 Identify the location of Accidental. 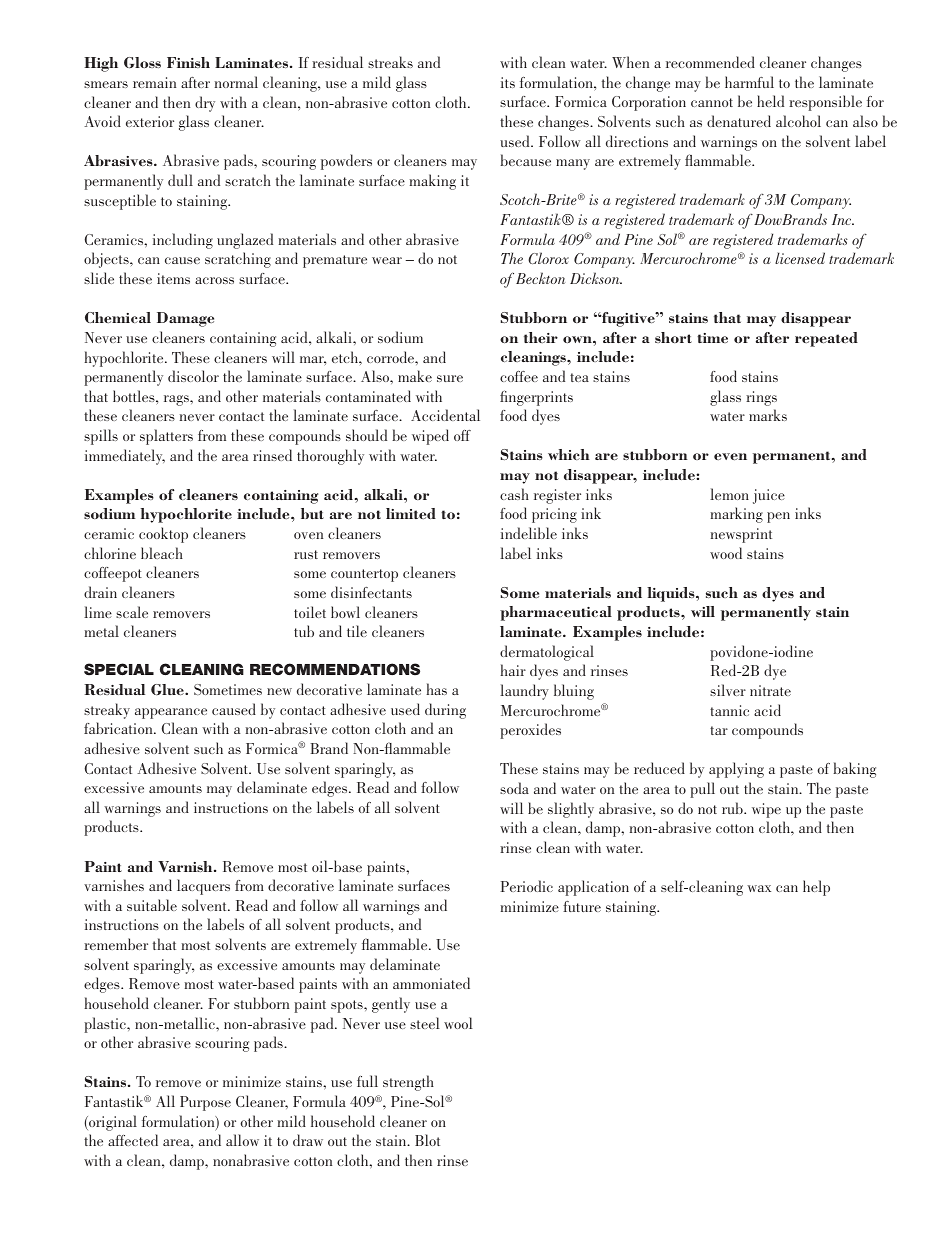
(445, 415).
